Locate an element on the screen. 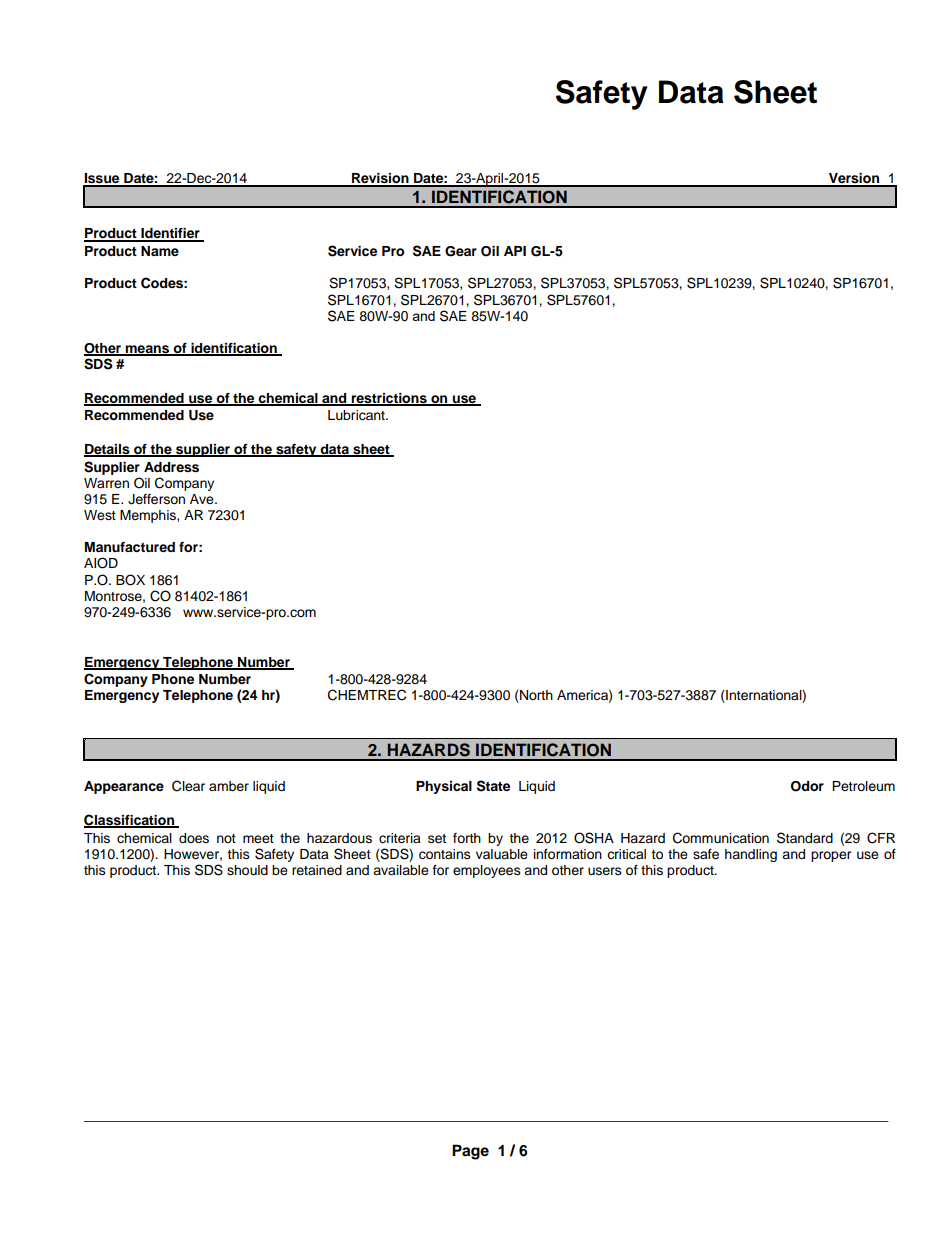 The height and width of the screenshot is (1233, 952). employees is located at coordinates (487, 871).
